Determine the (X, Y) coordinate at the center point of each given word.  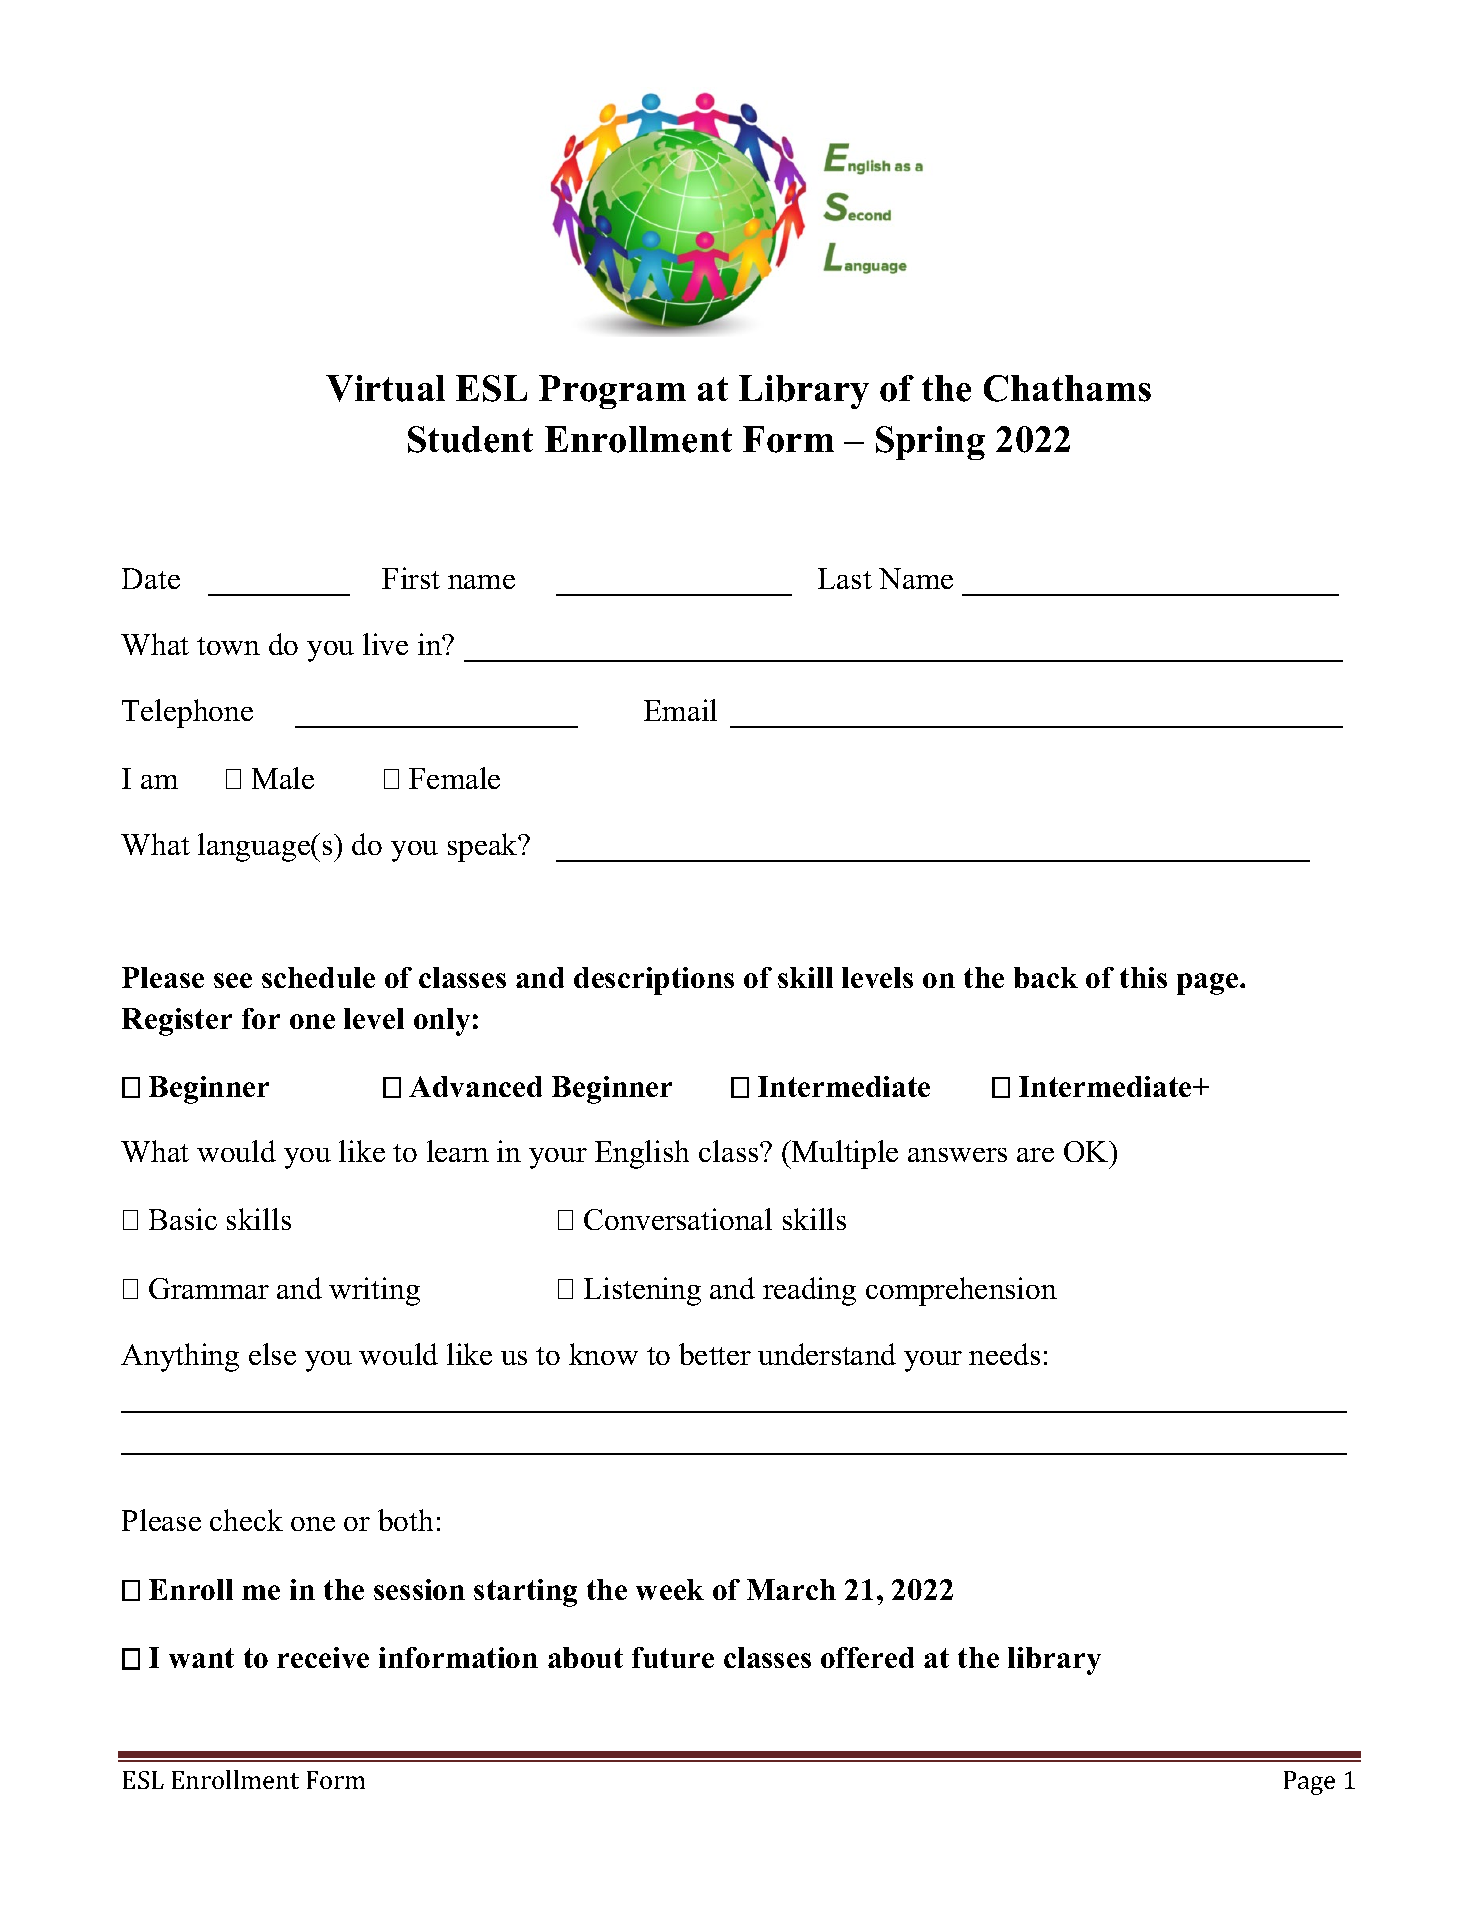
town (228, 646)
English (642, 1154)
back (1046, 977)
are (1035, 1155)
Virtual (385, 388)
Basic (183, 1219)
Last (845, 578)
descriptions (654, 981)
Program (612, 392)
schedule (318, 977)
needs (1004, 1354)
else (272, 1354)
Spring (930, 443)
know (603, 1354)
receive (323, 1657)
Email (680, 710)
